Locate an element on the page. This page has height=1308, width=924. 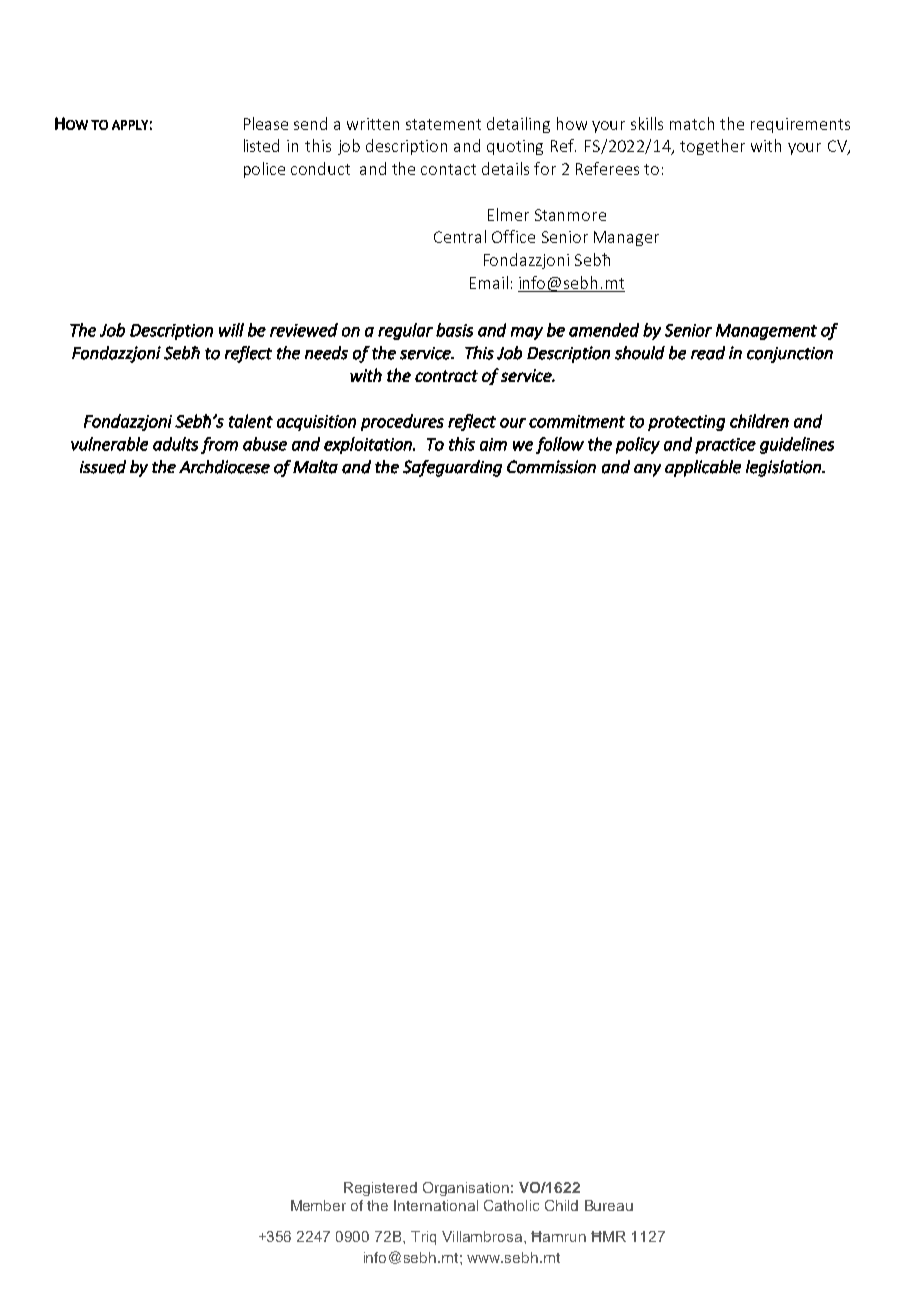
Registered is located at coordinates (380, 1189).
